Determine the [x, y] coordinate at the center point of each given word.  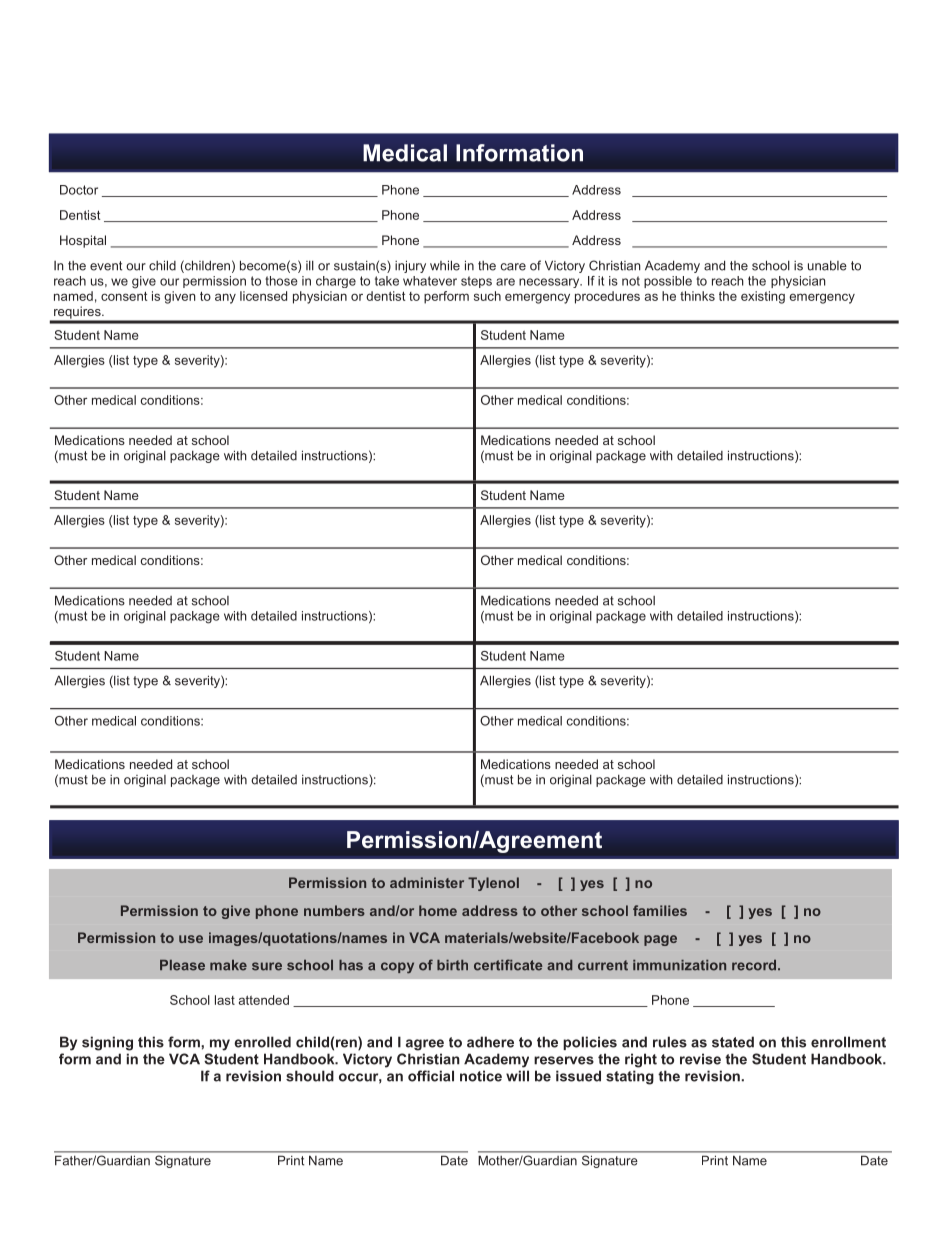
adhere [490, 1042]
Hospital [83, 241]
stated [733, 1042]
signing [107, 1043]
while [445, 265]
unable [827, 265]
